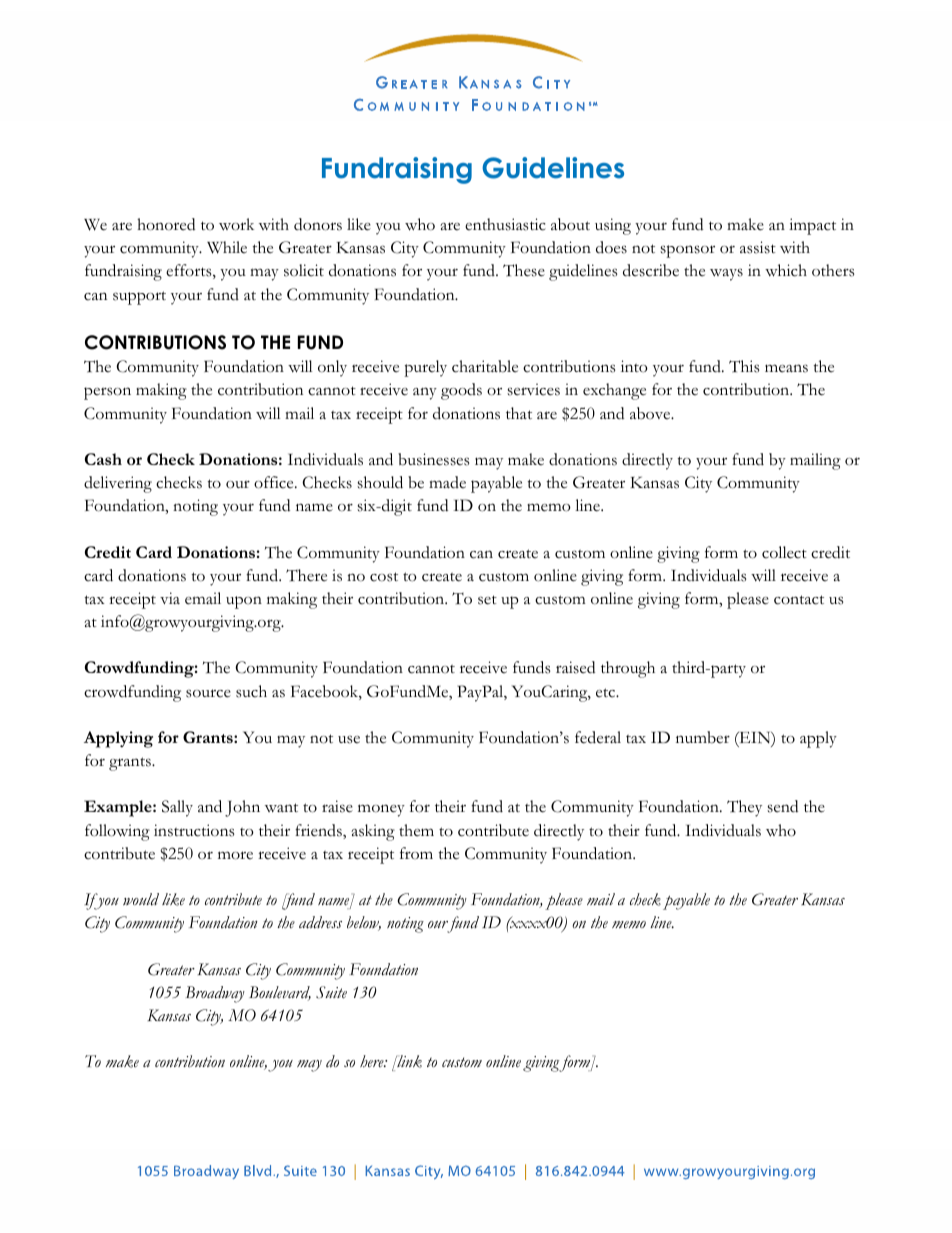  Describe the element at coordinates (177, 808) in the image. I see `Sally` at that location.
